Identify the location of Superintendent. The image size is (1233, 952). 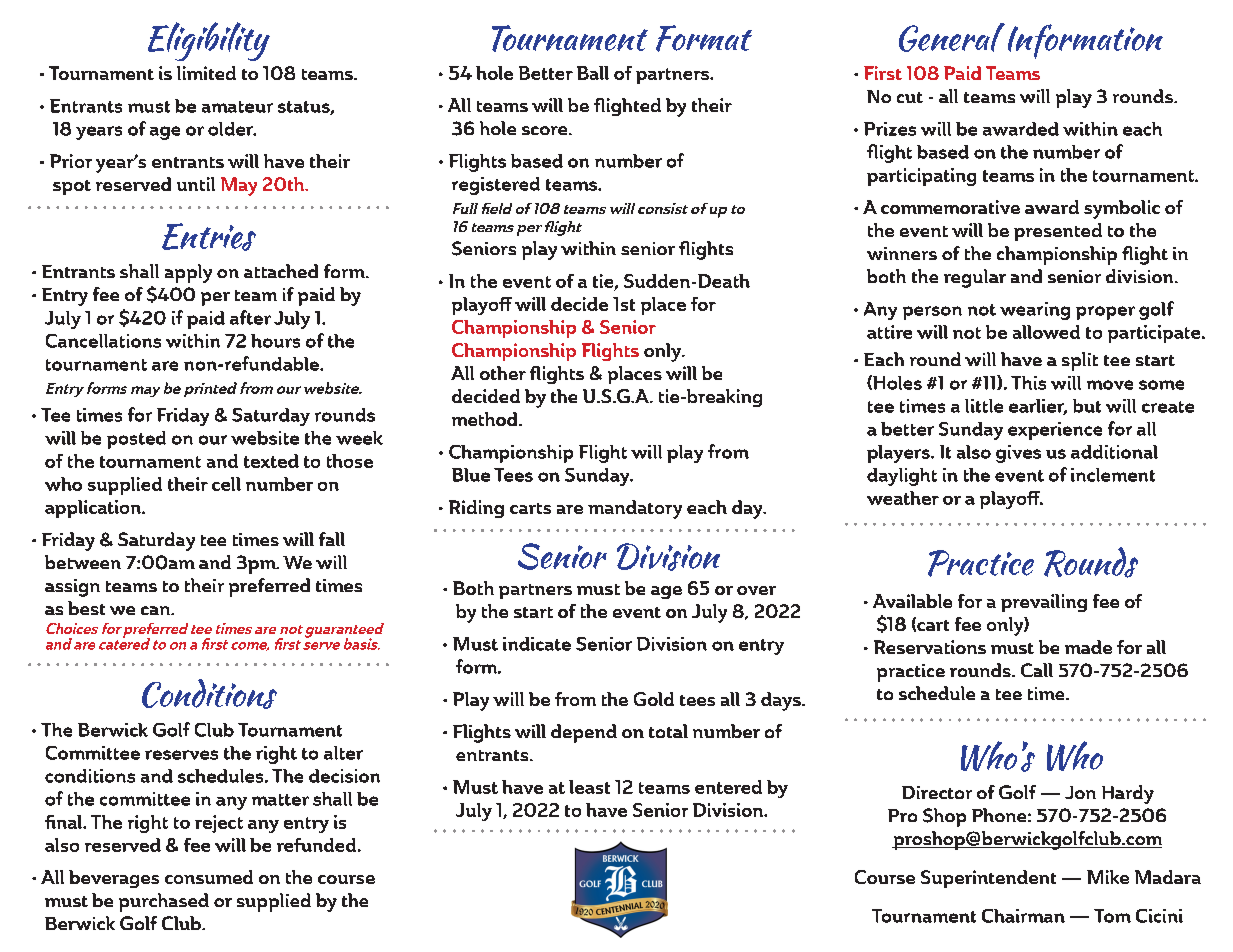
(988, 879).
